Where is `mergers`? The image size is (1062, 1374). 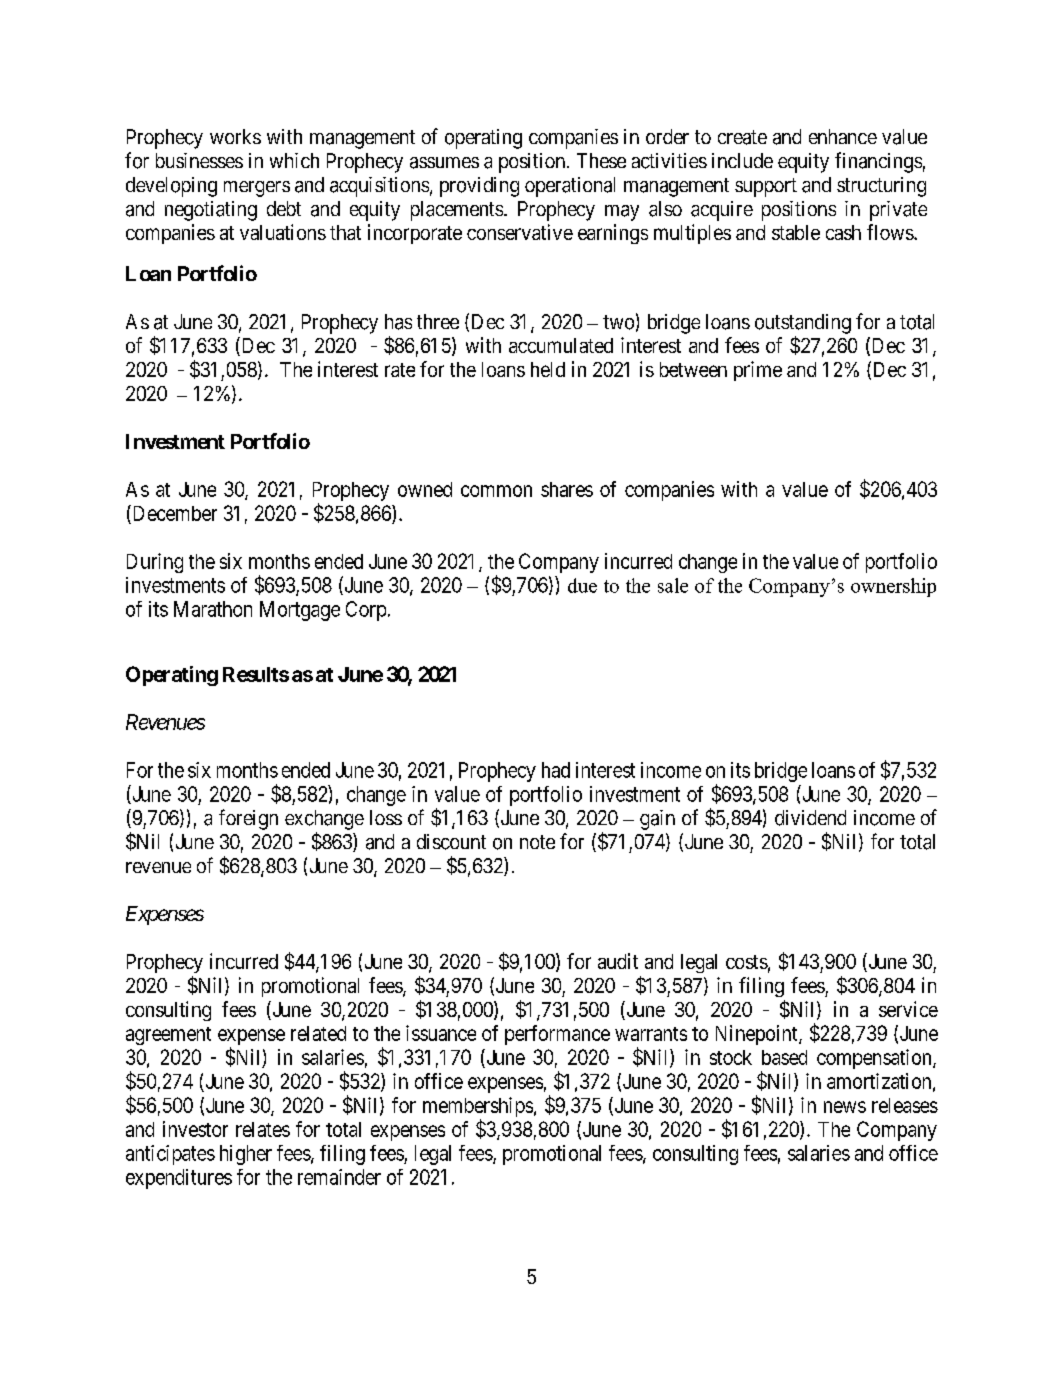
mergers is located at coordinates (257, 189).
